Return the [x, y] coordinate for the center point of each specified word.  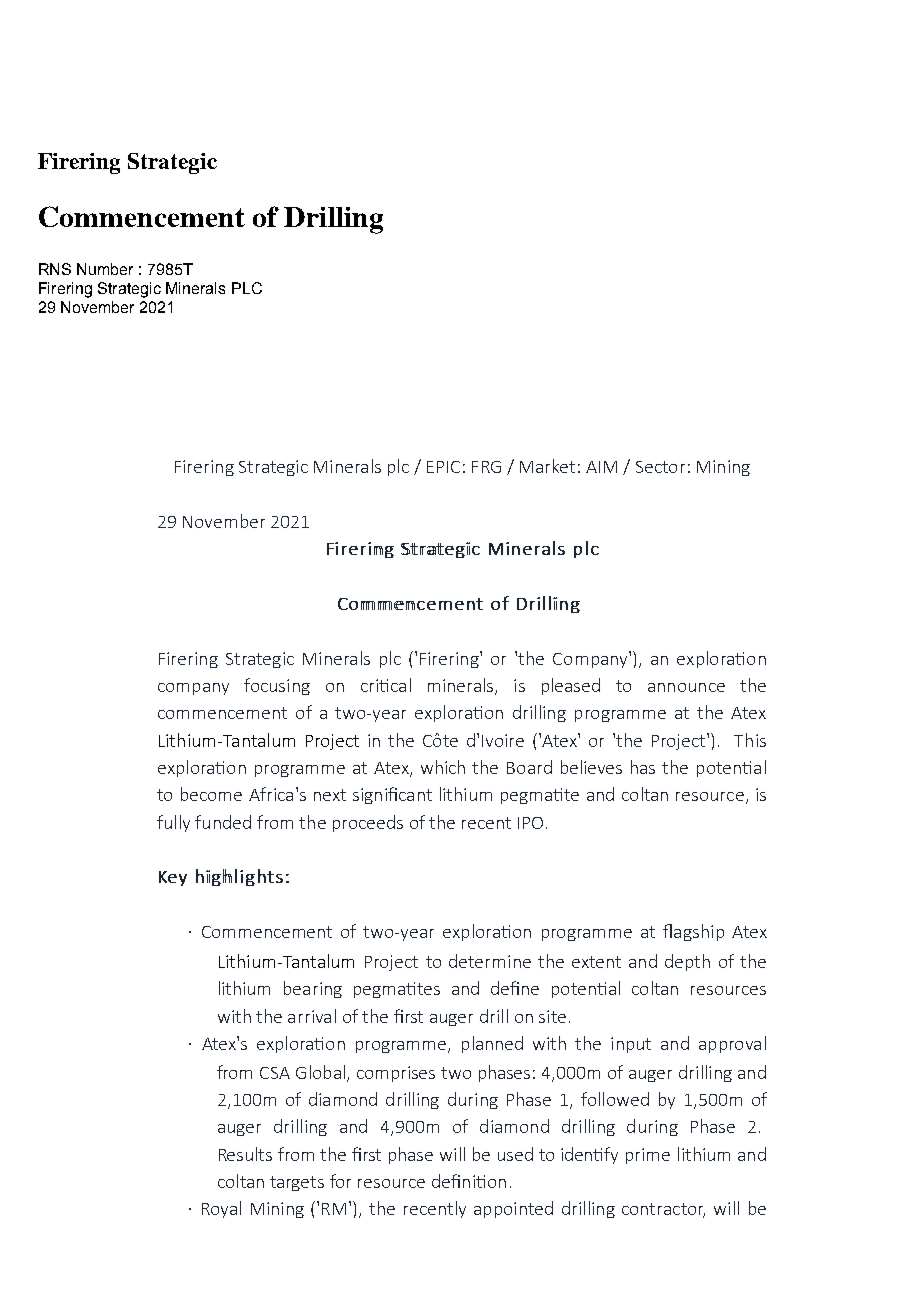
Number [105, 269]
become [211, 794]
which [443, 767]
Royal [221, 1209]
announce [686, 687]
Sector [660, 467]
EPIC [443, 467]
